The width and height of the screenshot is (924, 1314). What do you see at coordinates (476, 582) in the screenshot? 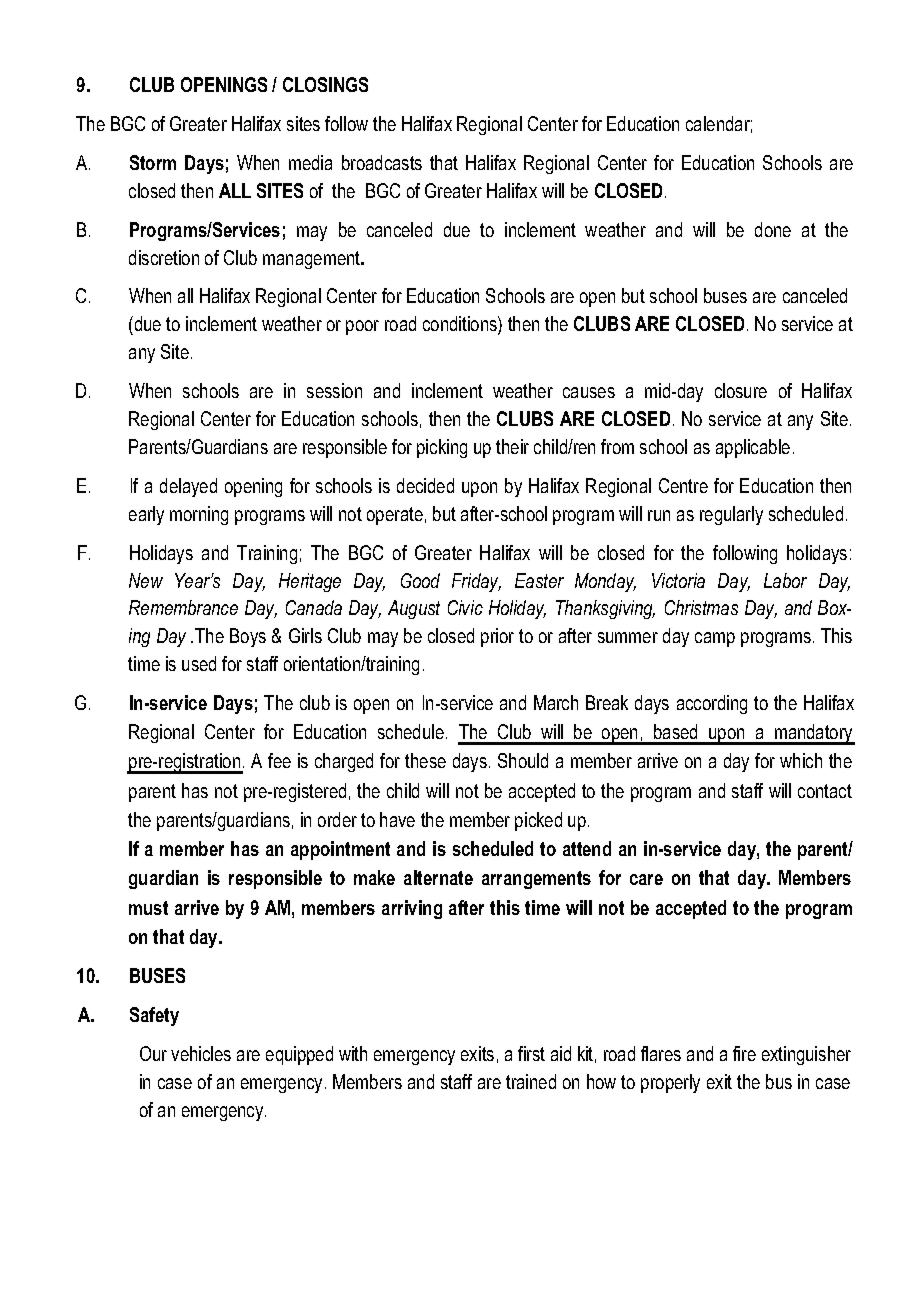
I see `Friday` at bounding box center [476, 582].
